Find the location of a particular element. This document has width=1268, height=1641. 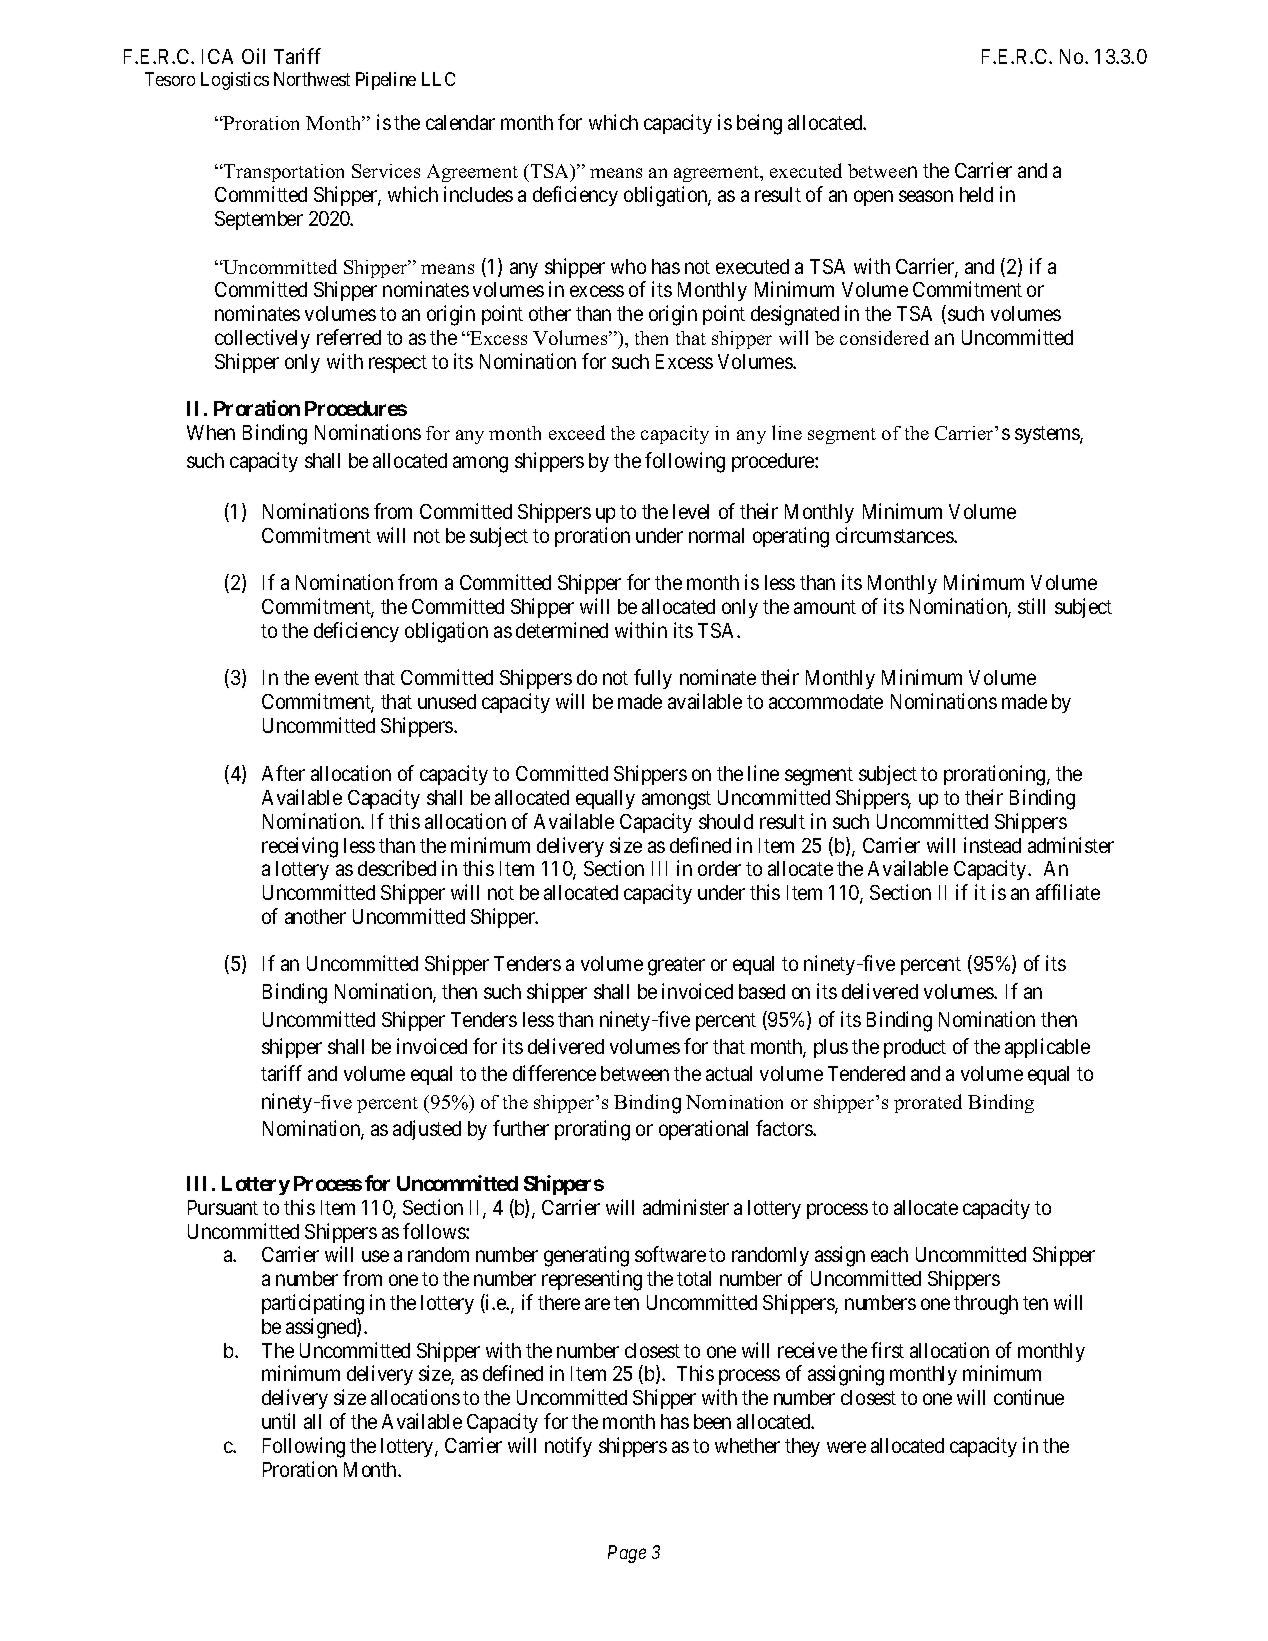

Northwest is located at coordinates (312, 79).
